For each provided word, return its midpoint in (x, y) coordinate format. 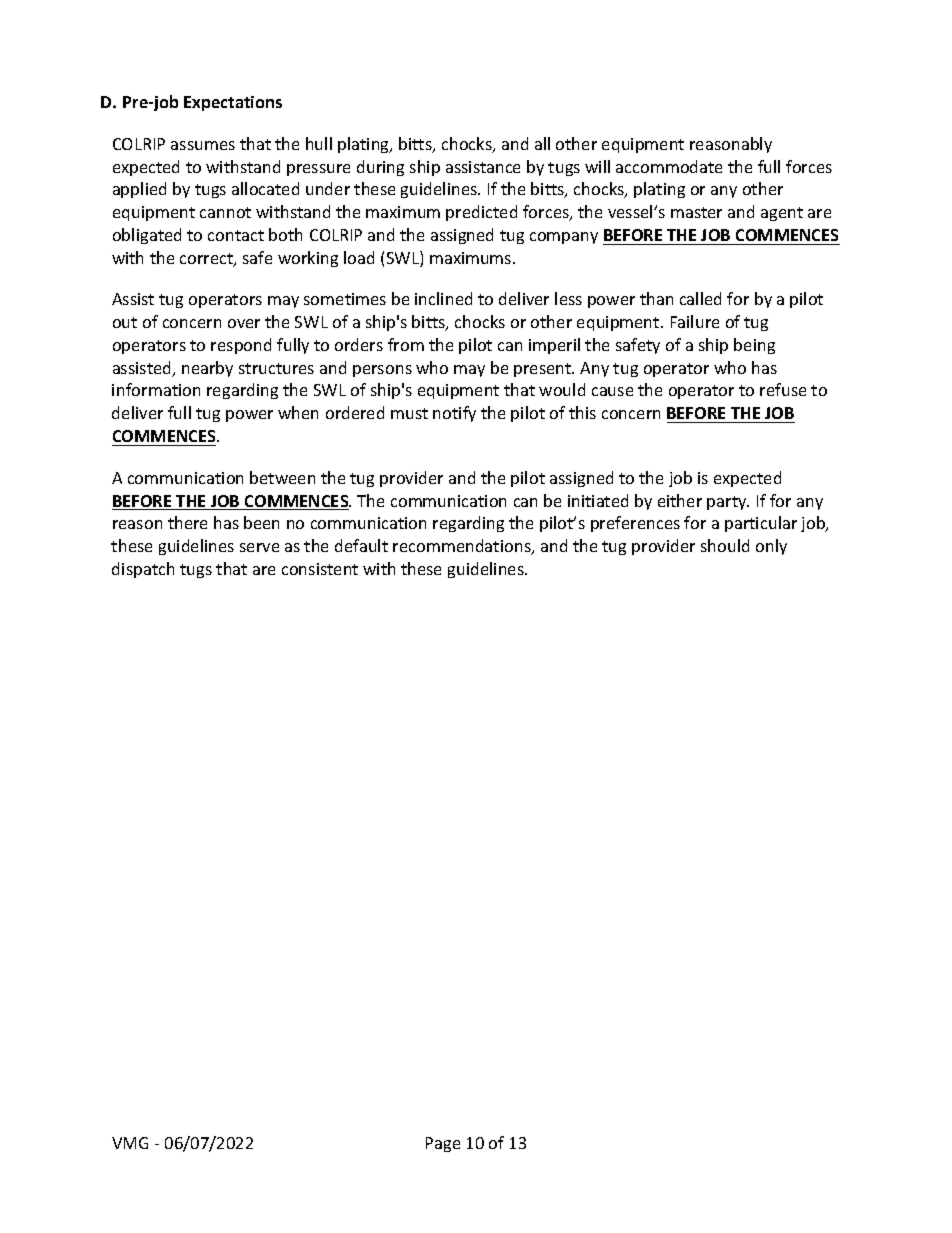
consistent (320, 569)
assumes (203, 145)
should (725, 545)
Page (443, 1144)
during (380, 168)
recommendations (463, 547)
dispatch (143, 570)
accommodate (669, 166)
